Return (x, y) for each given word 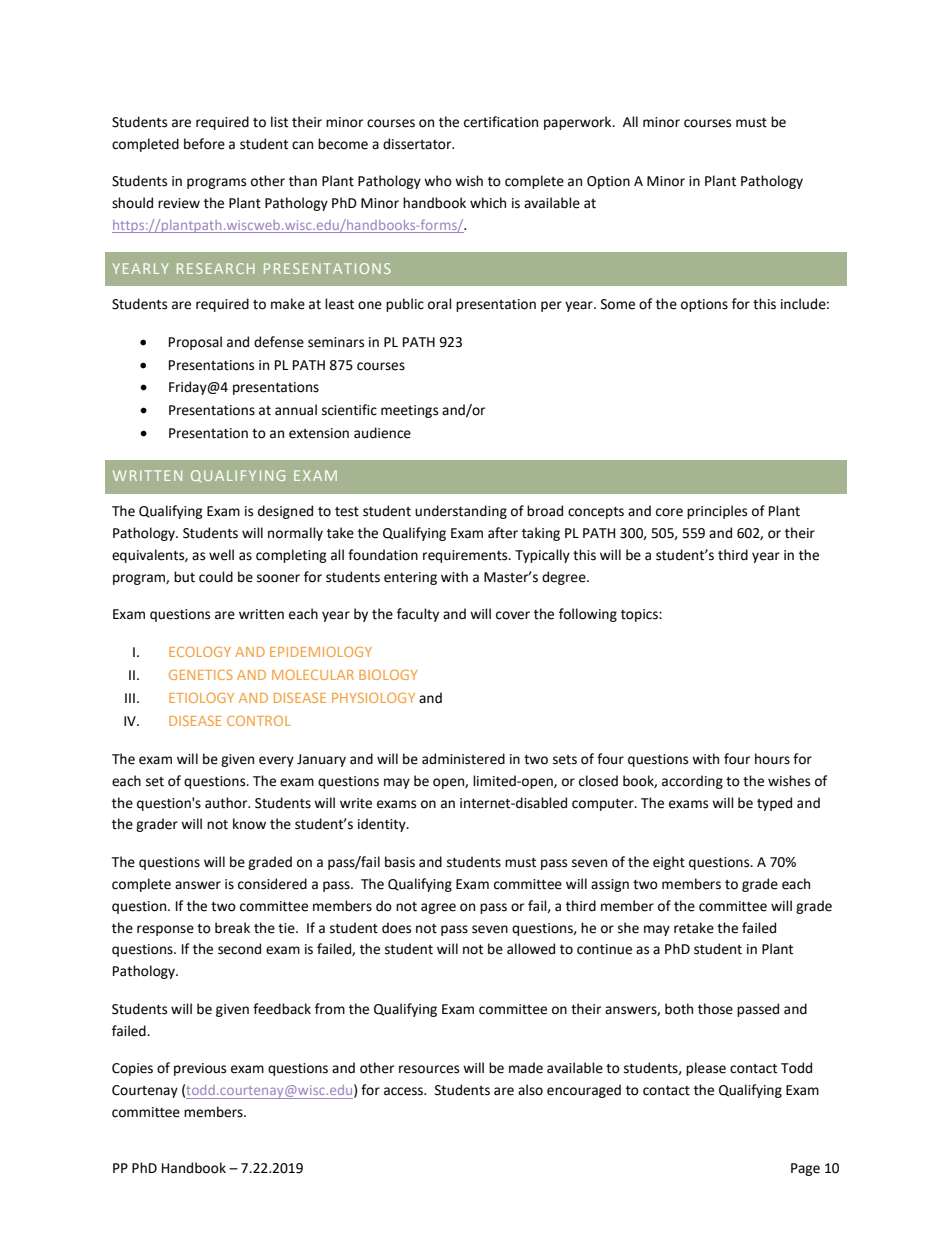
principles (717, 512)
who (438, 181)
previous (200, 1069)
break (232, 928)
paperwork (579, 123)
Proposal (195, 343)
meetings (409, 411)
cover (513, 615)
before (204, 144)
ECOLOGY (200, 651)
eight (669, 863)
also (530, 1090)
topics (640, 615)
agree (438, 908)
